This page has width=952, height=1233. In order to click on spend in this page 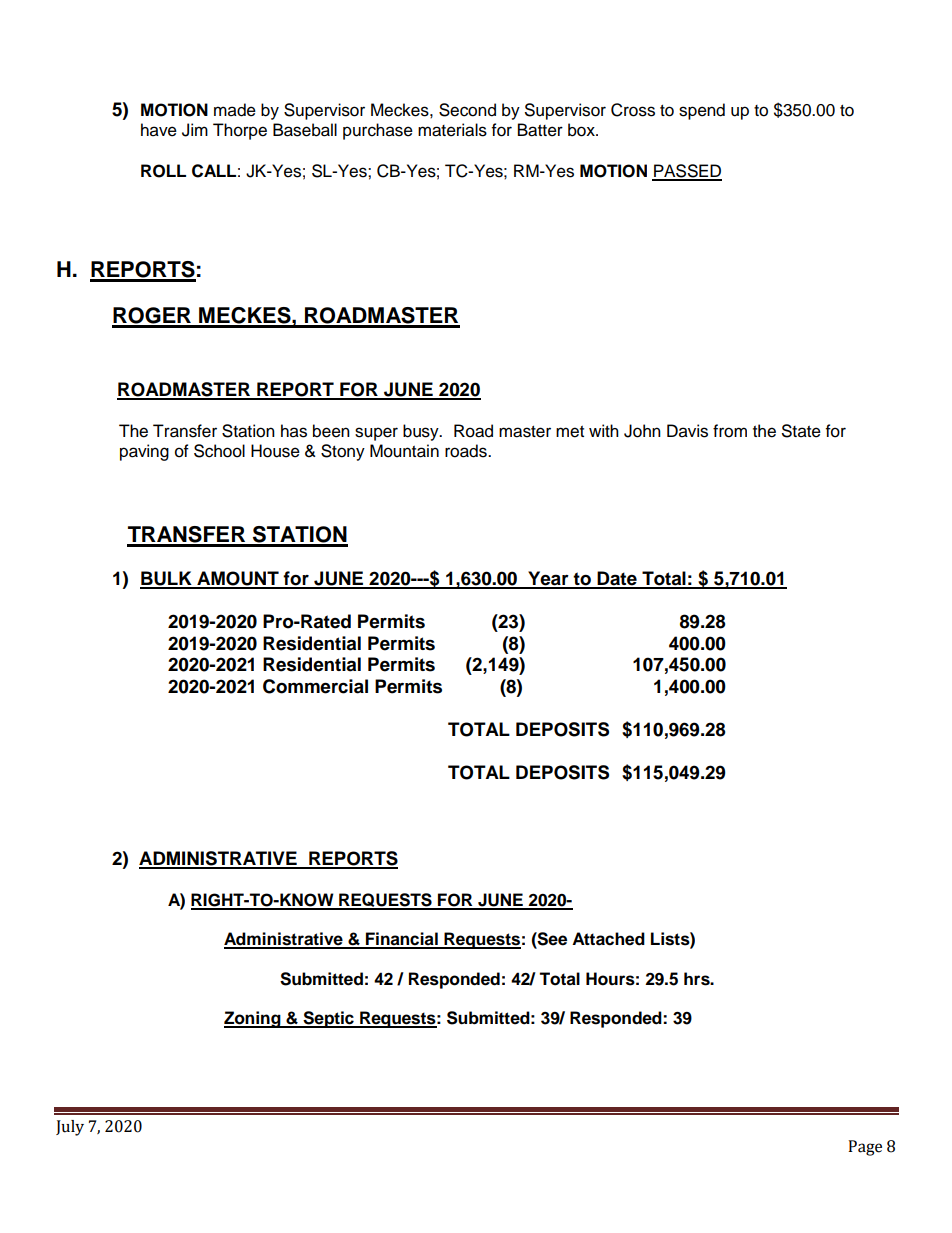, I will do `click(702, 111)`.
